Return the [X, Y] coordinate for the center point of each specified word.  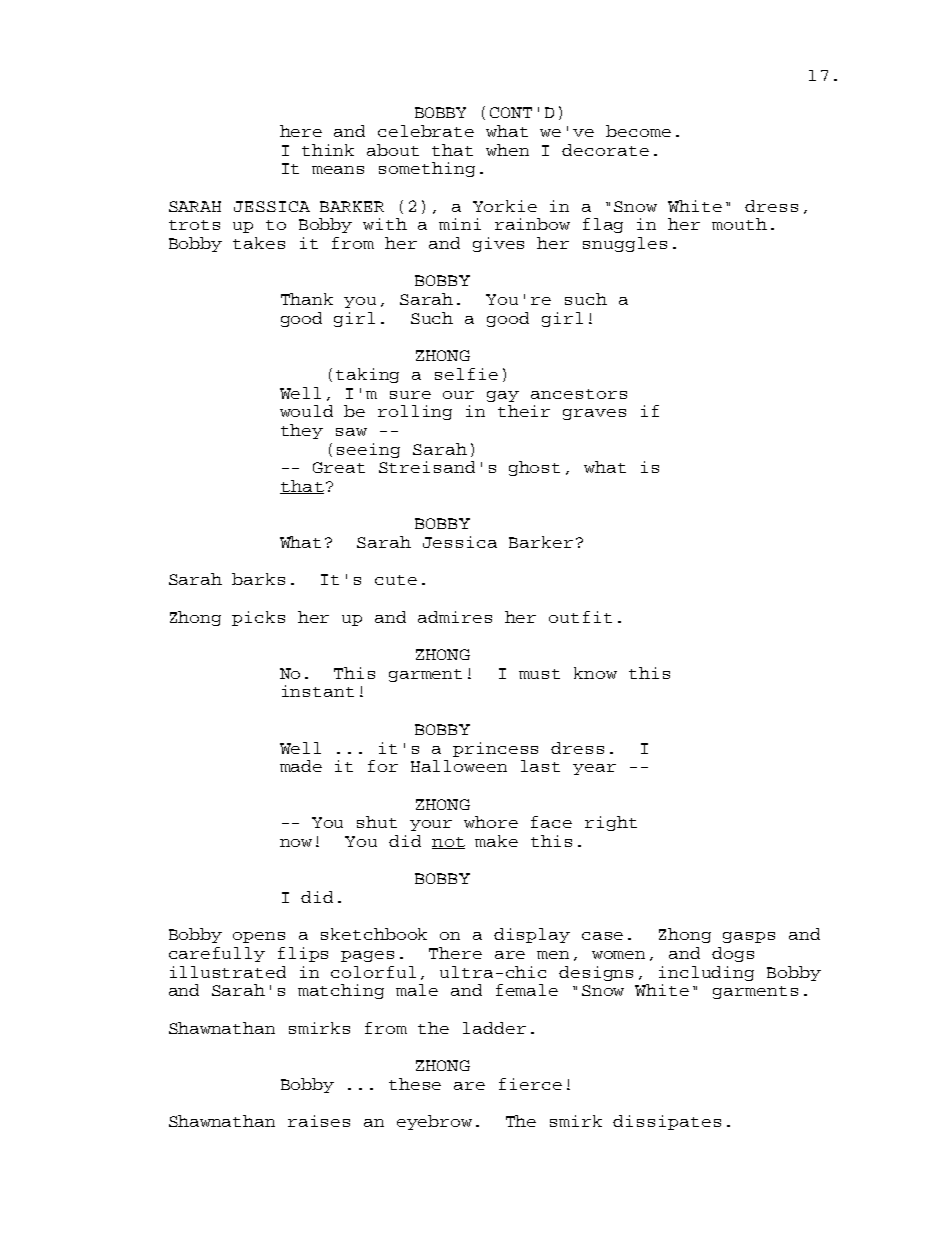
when [507, 150]
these [415, 1084]
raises [319, 1121]
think [328, 150]
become [638, 131]
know [595, 673]
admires [455, 617]
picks [258, 618]
